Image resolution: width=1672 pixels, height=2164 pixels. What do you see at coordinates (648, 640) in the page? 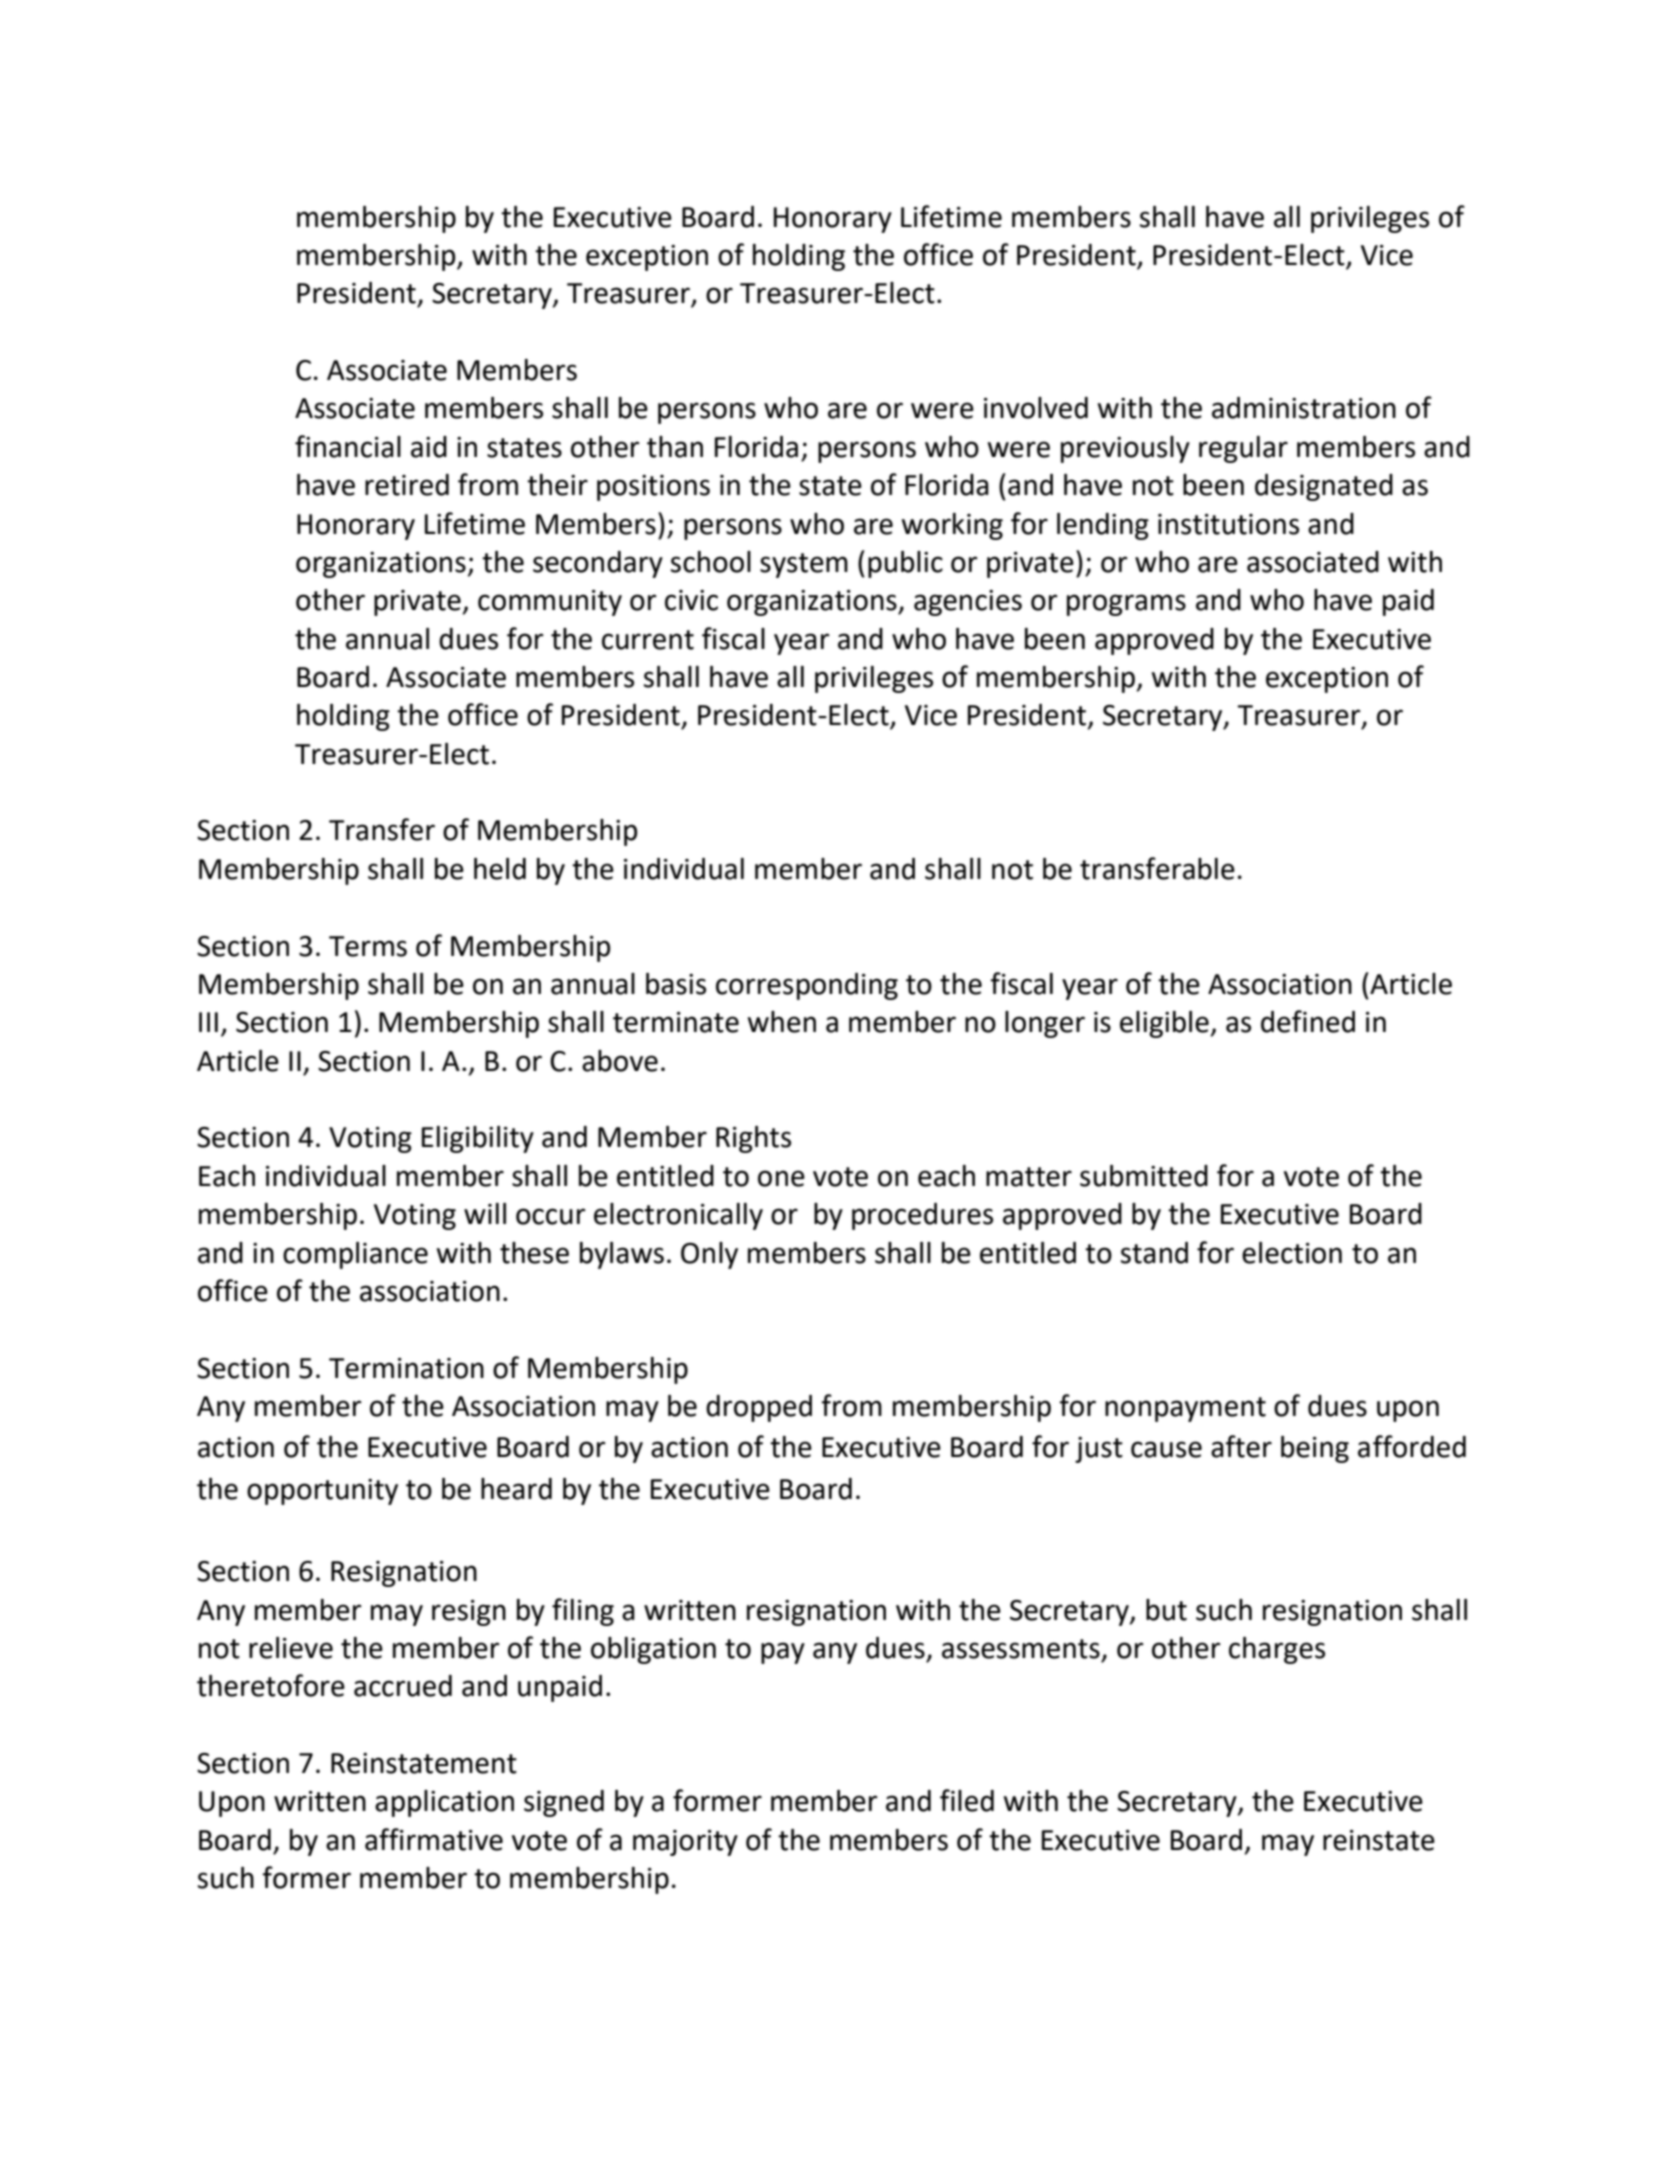
I see `current` at bounding box center [648, 640].
